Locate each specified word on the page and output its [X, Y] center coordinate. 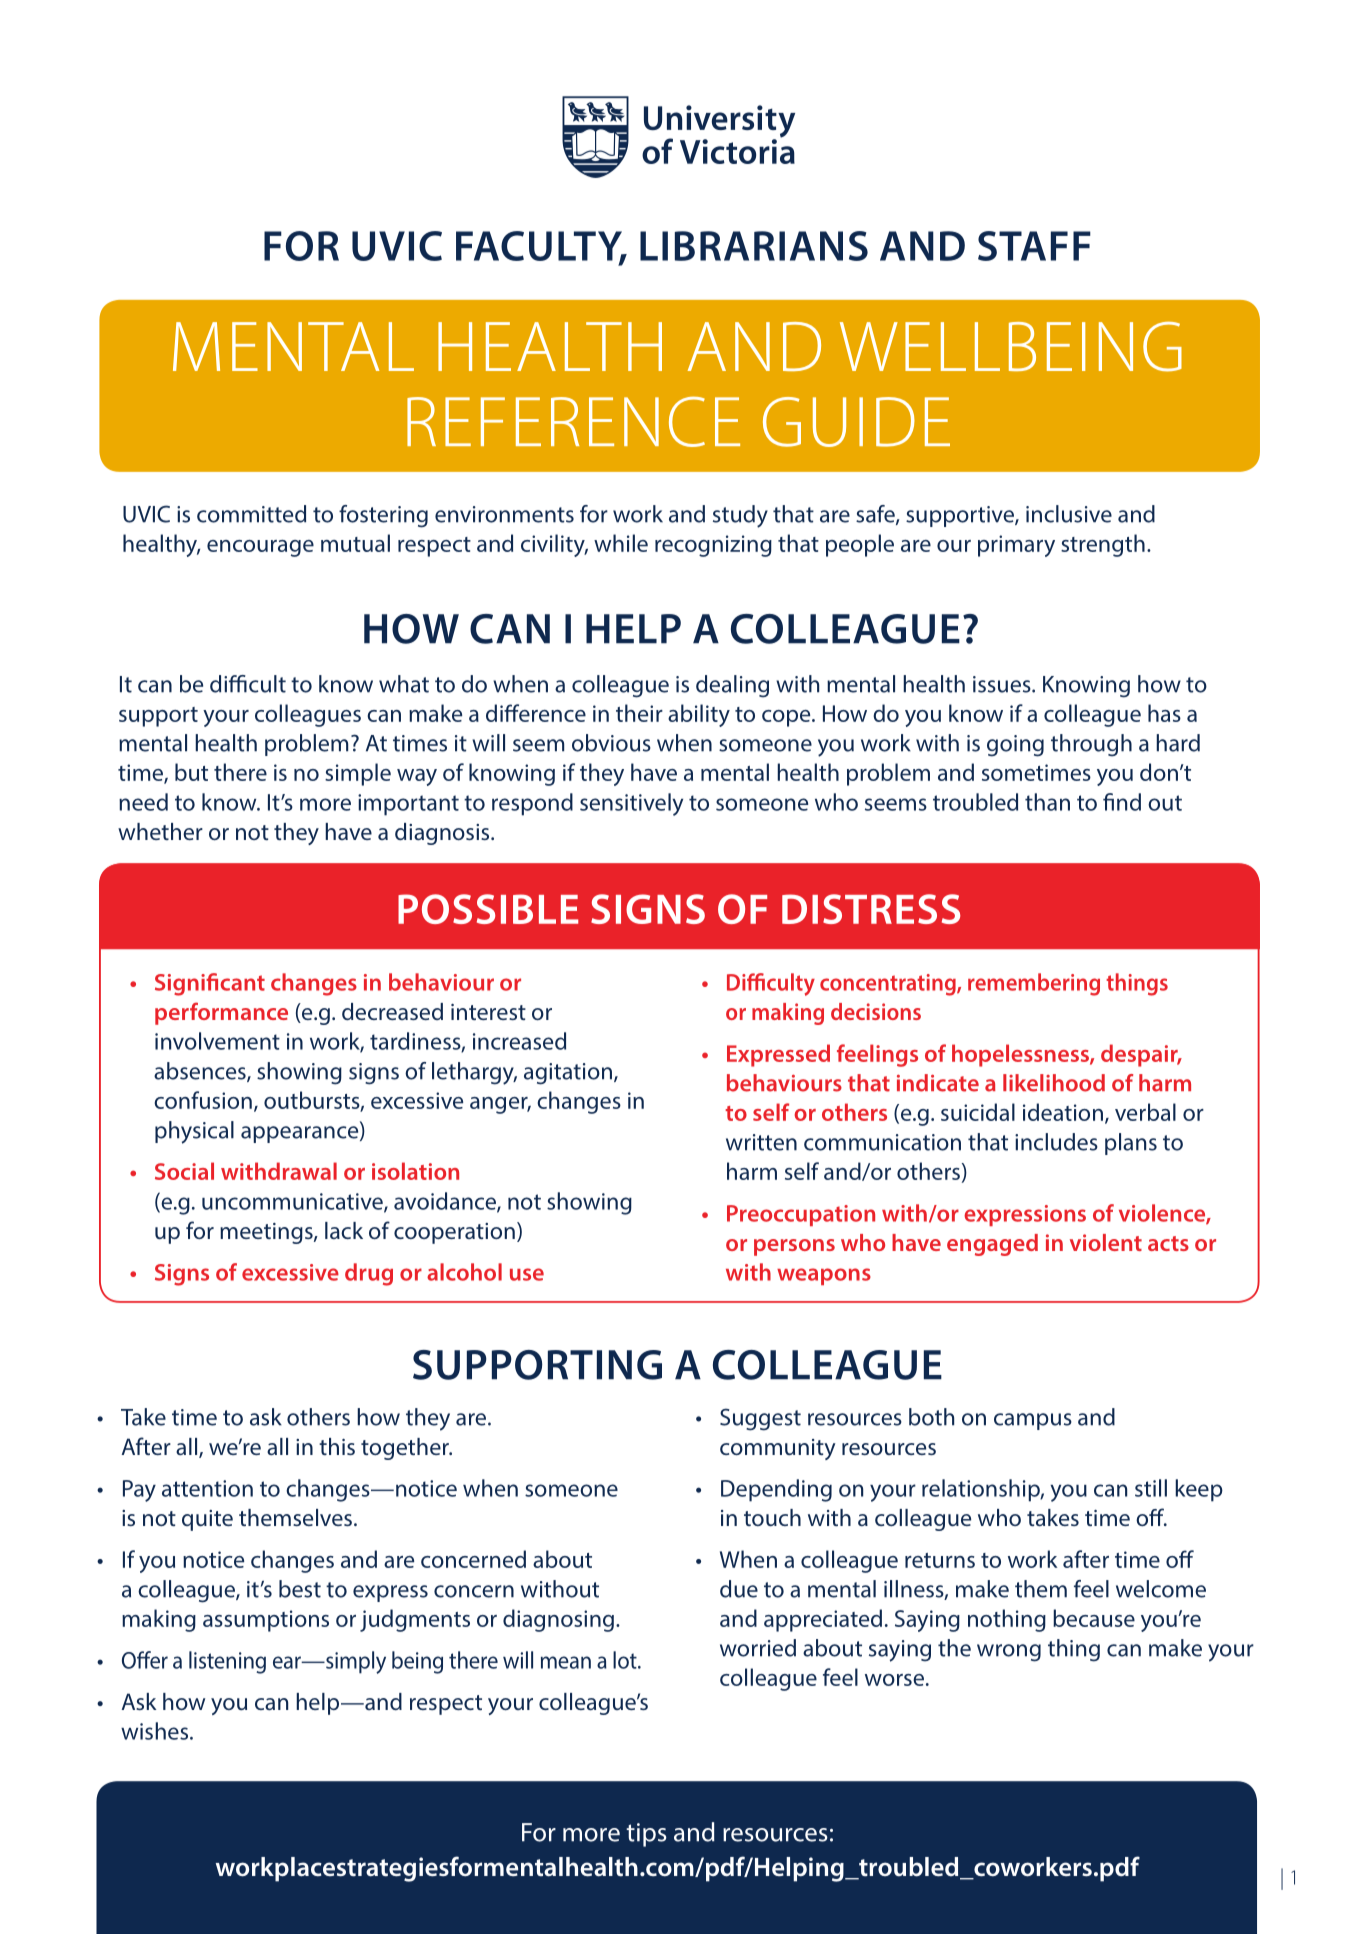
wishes [156, 1731]
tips [646, 1835]
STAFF [1034, 246]
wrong [1009, 1653]
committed [251, 514]
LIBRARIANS [754, 246]
